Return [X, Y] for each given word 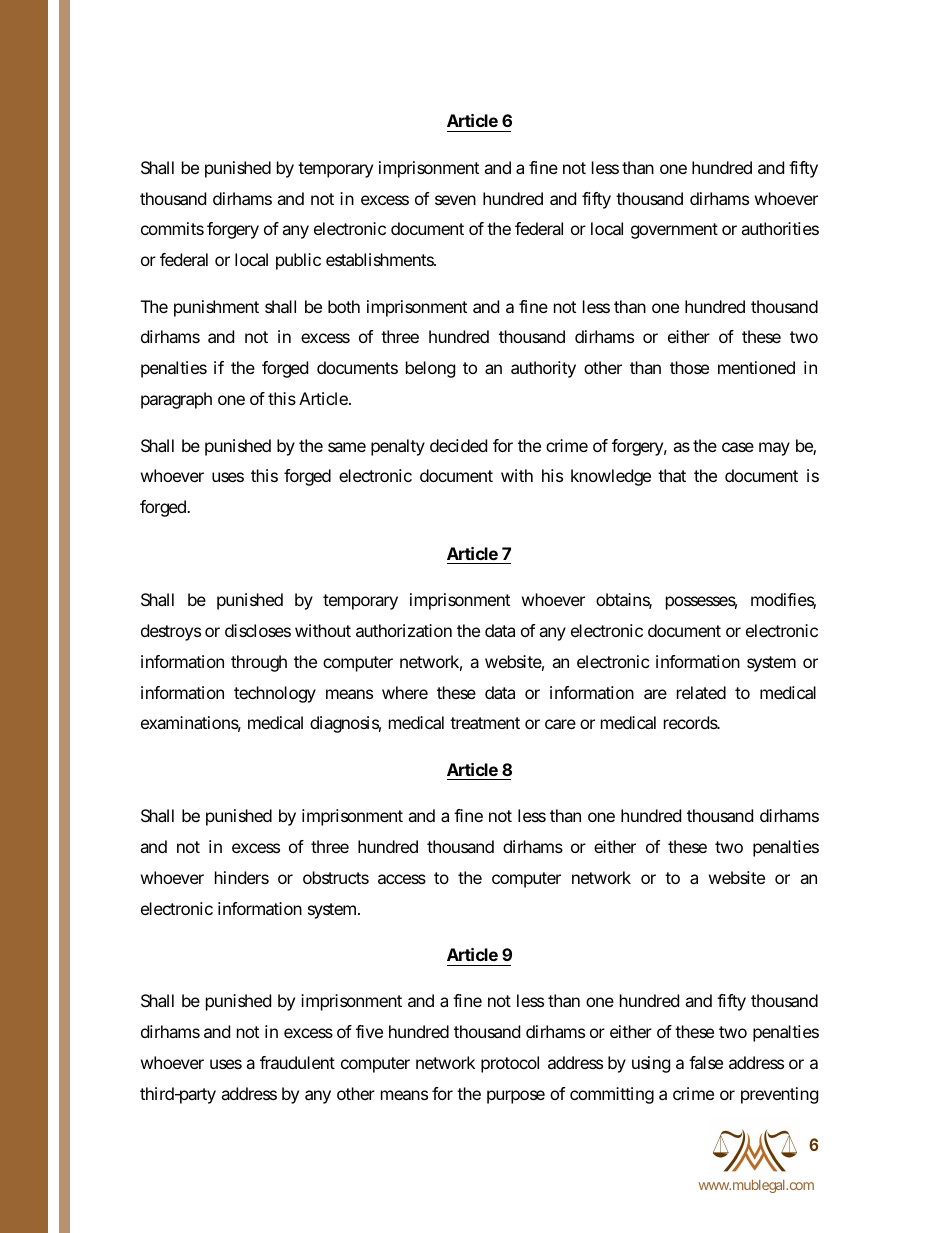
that [672, 475]
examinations [191, 724]
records [692, 722]
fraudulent [297, 1062]
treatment [485, 723]
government [674, 231]
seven [455, 200]
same [347, 447]
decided [458, 445]
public [298, 261]
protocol [510, 1064]
